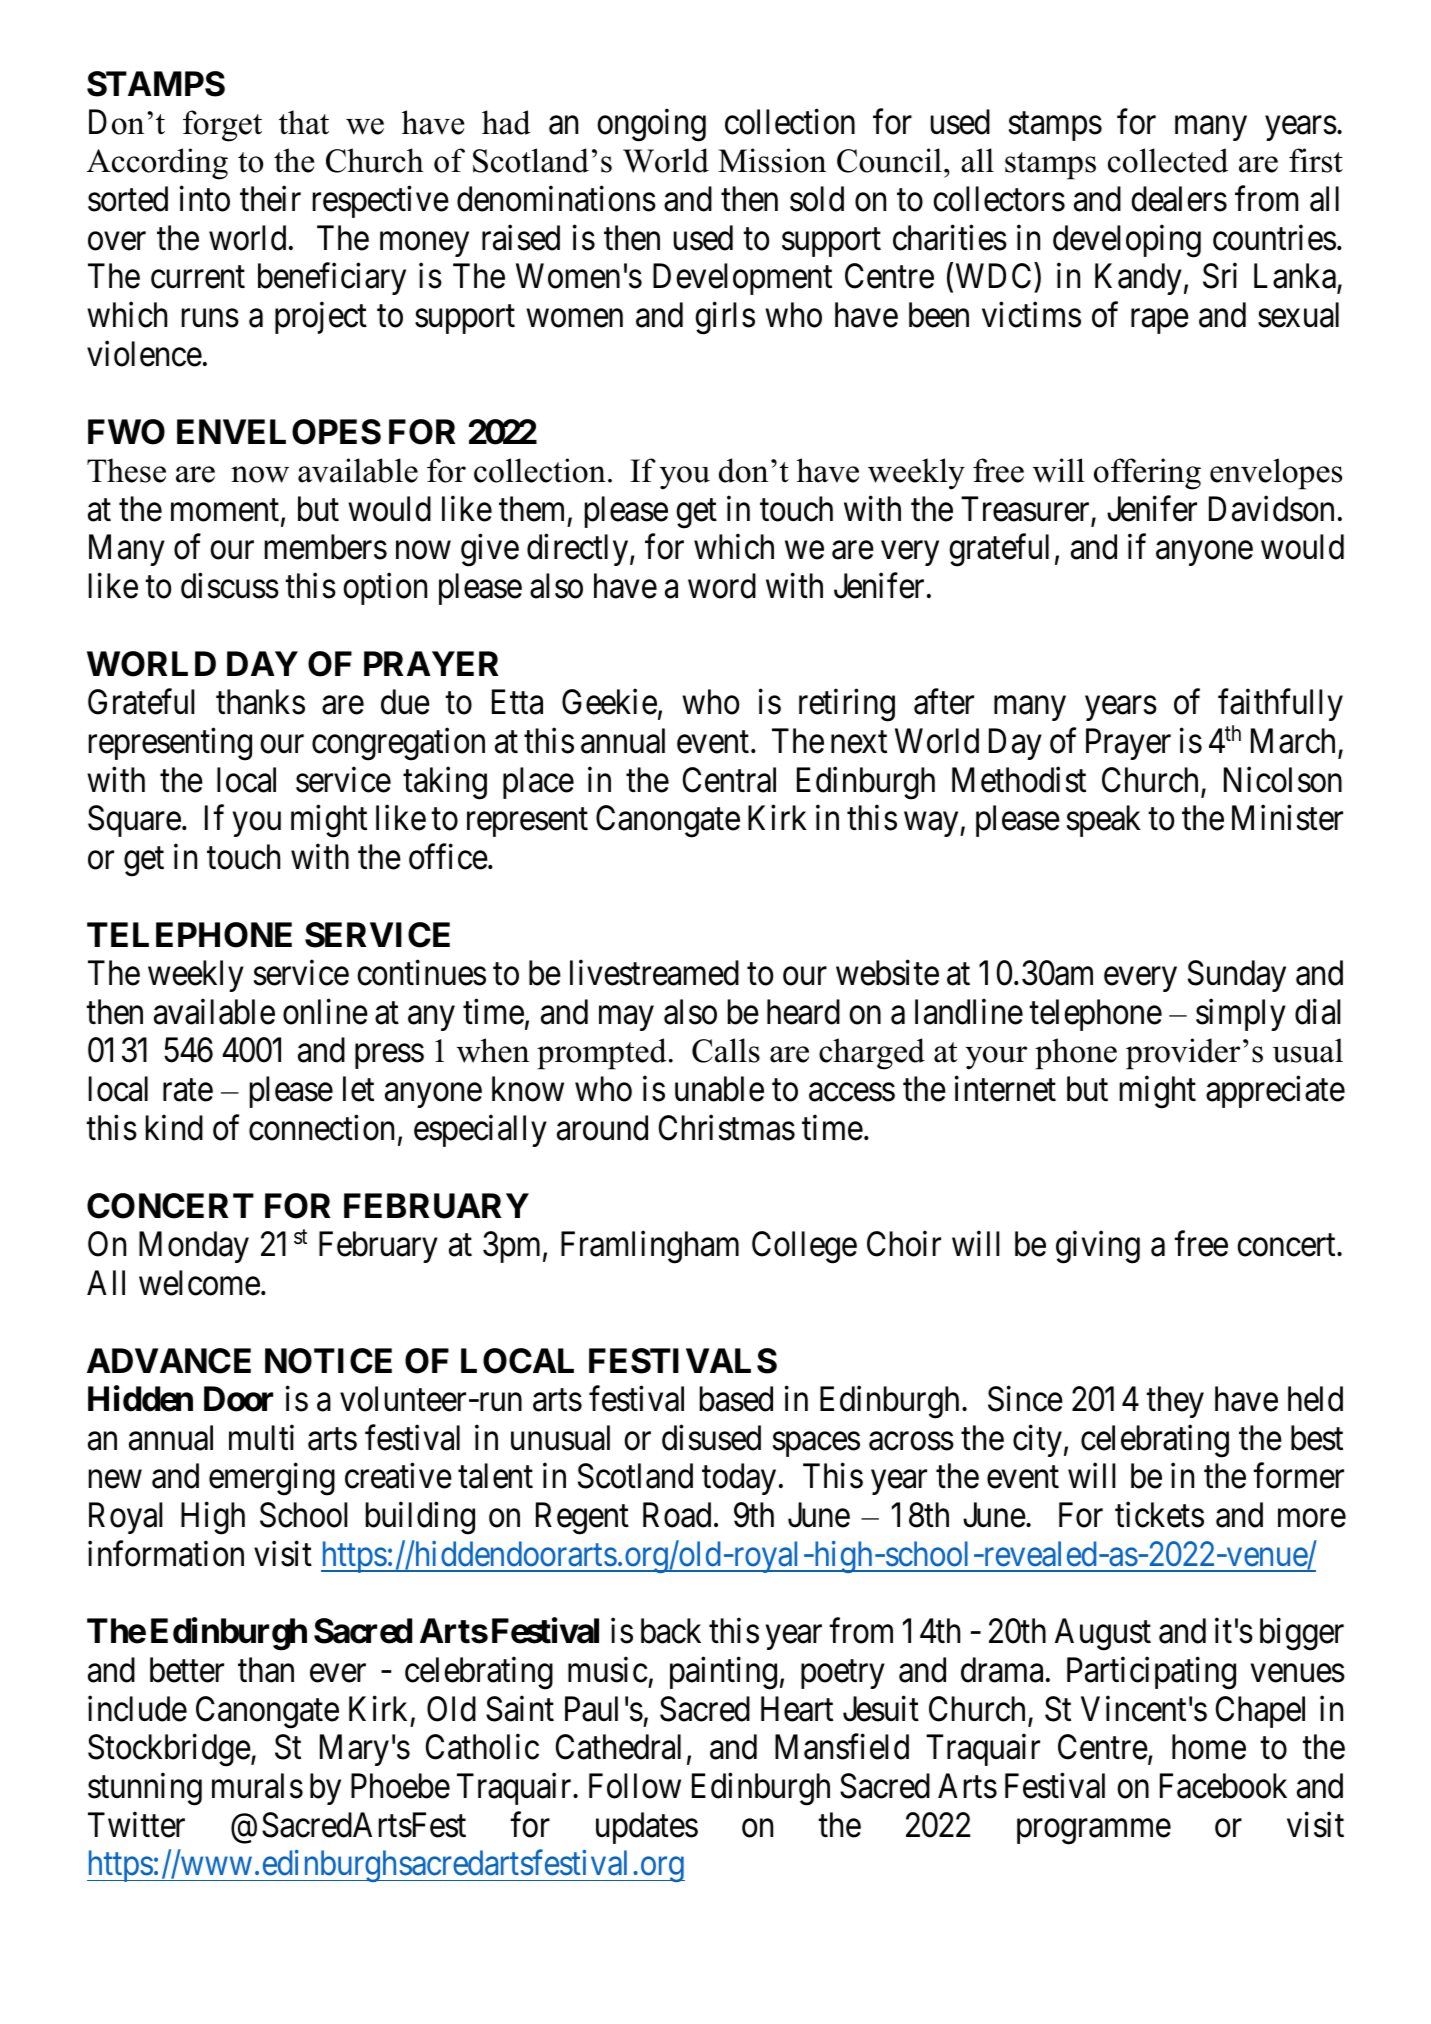 The width and height of the screenshot is (1431, 2024). Describe the element at coordinates (169, 1750) in the screenshot. I see `Stockbridge` at that location.
